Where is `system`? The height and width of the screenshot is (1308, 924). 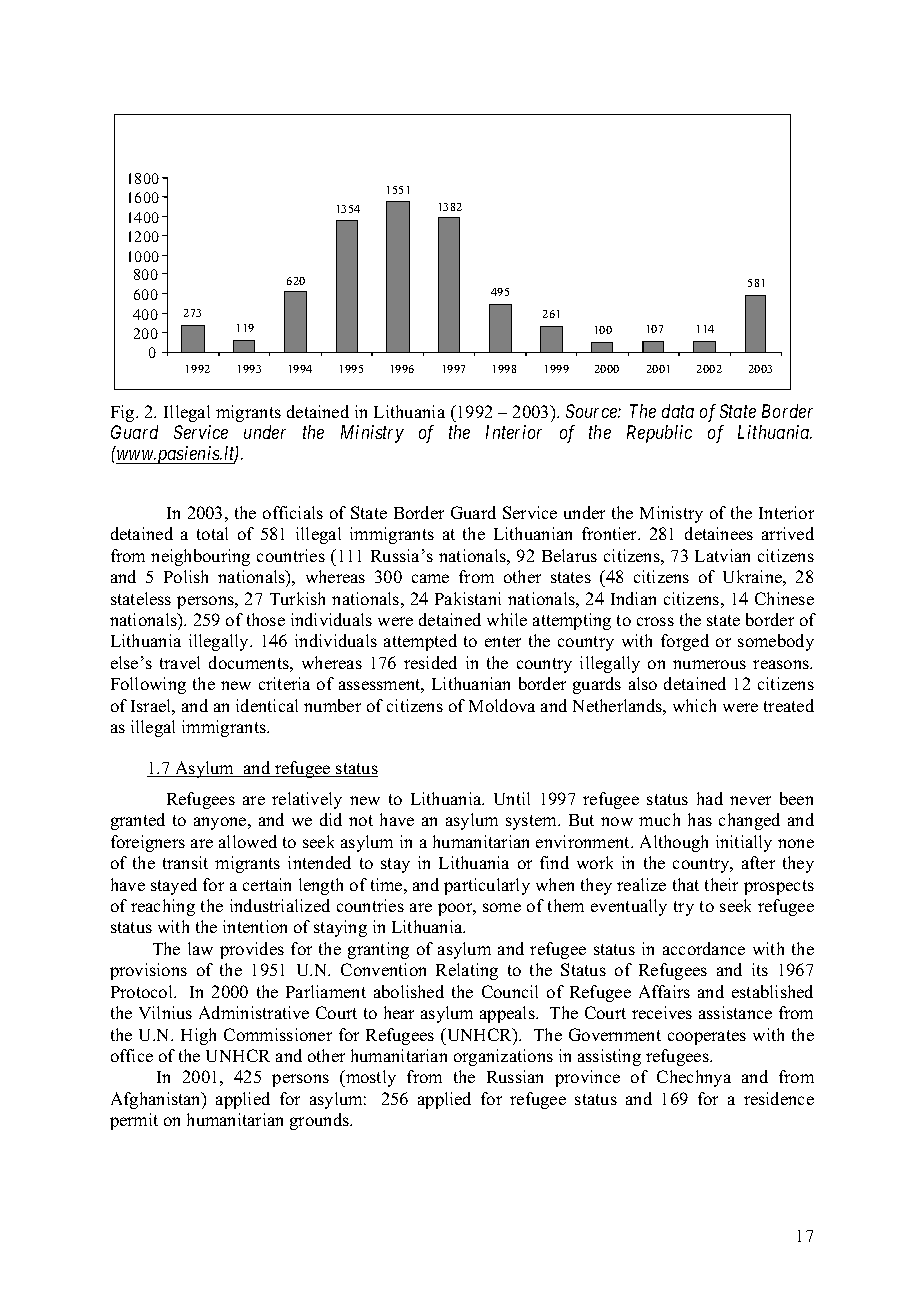 system is located at coordinates (533, 822).
